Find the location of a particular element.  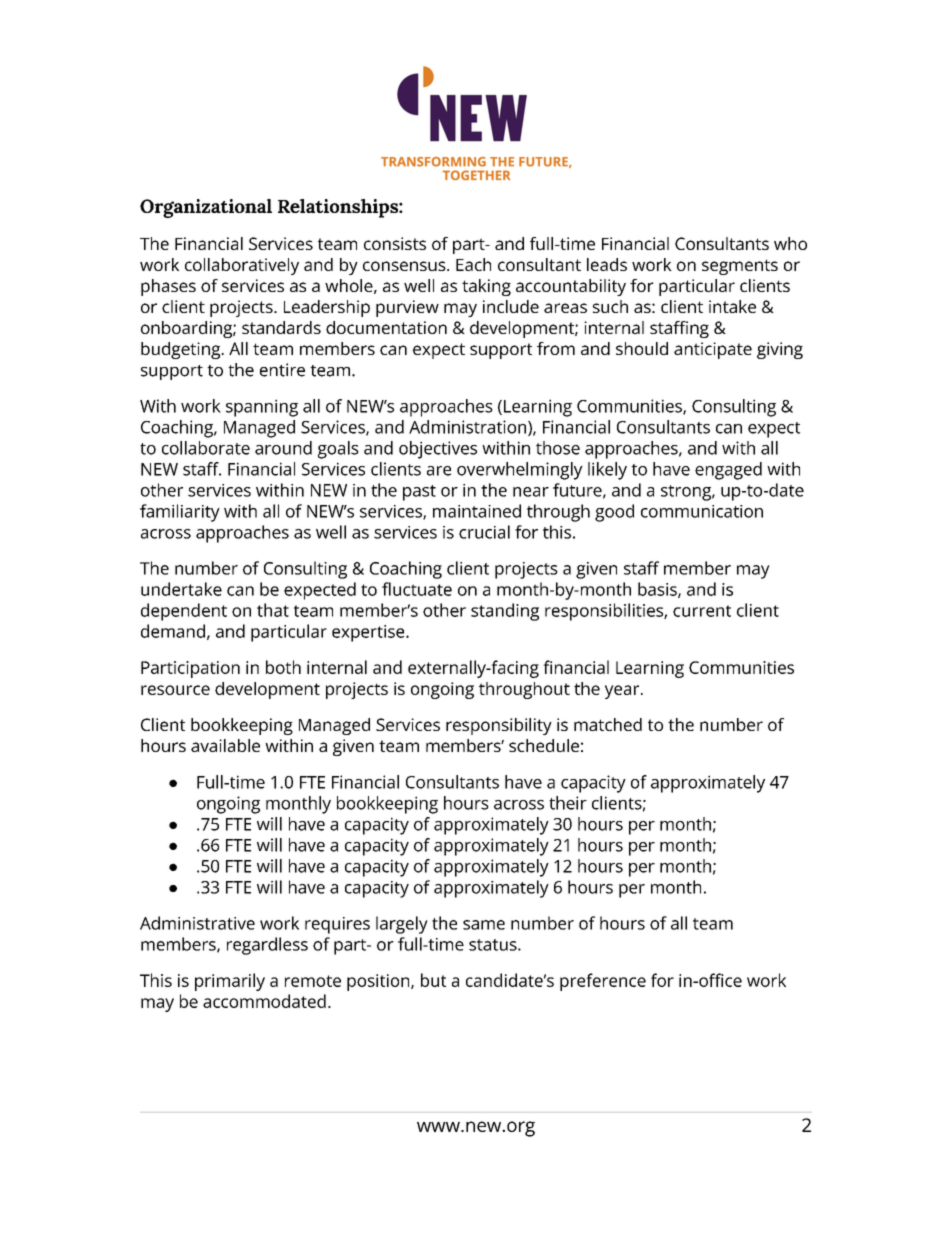

segments is located at coordinates (740, 267).
